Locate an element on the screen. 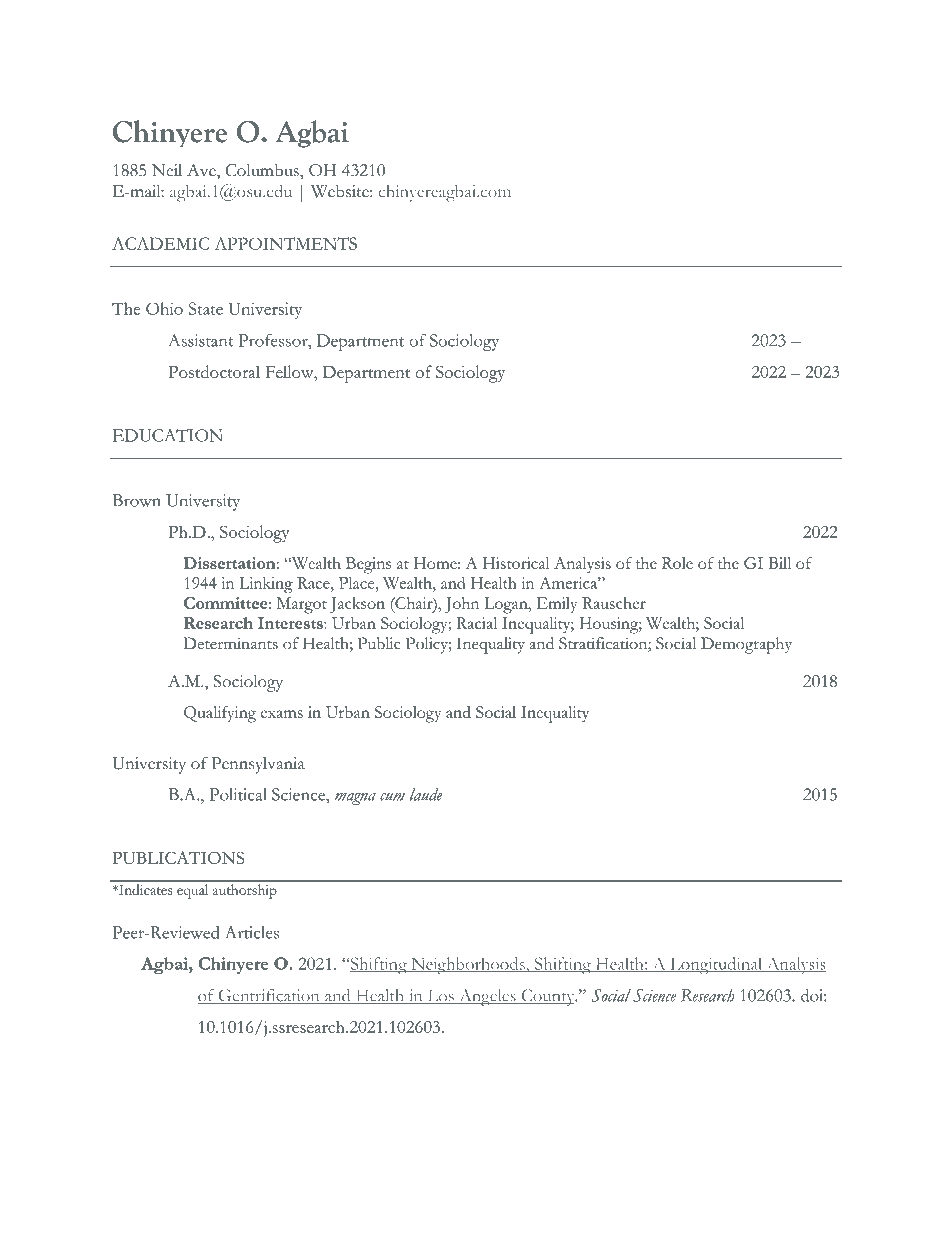  Neighborhoods is located at coordinates (468, 965).
